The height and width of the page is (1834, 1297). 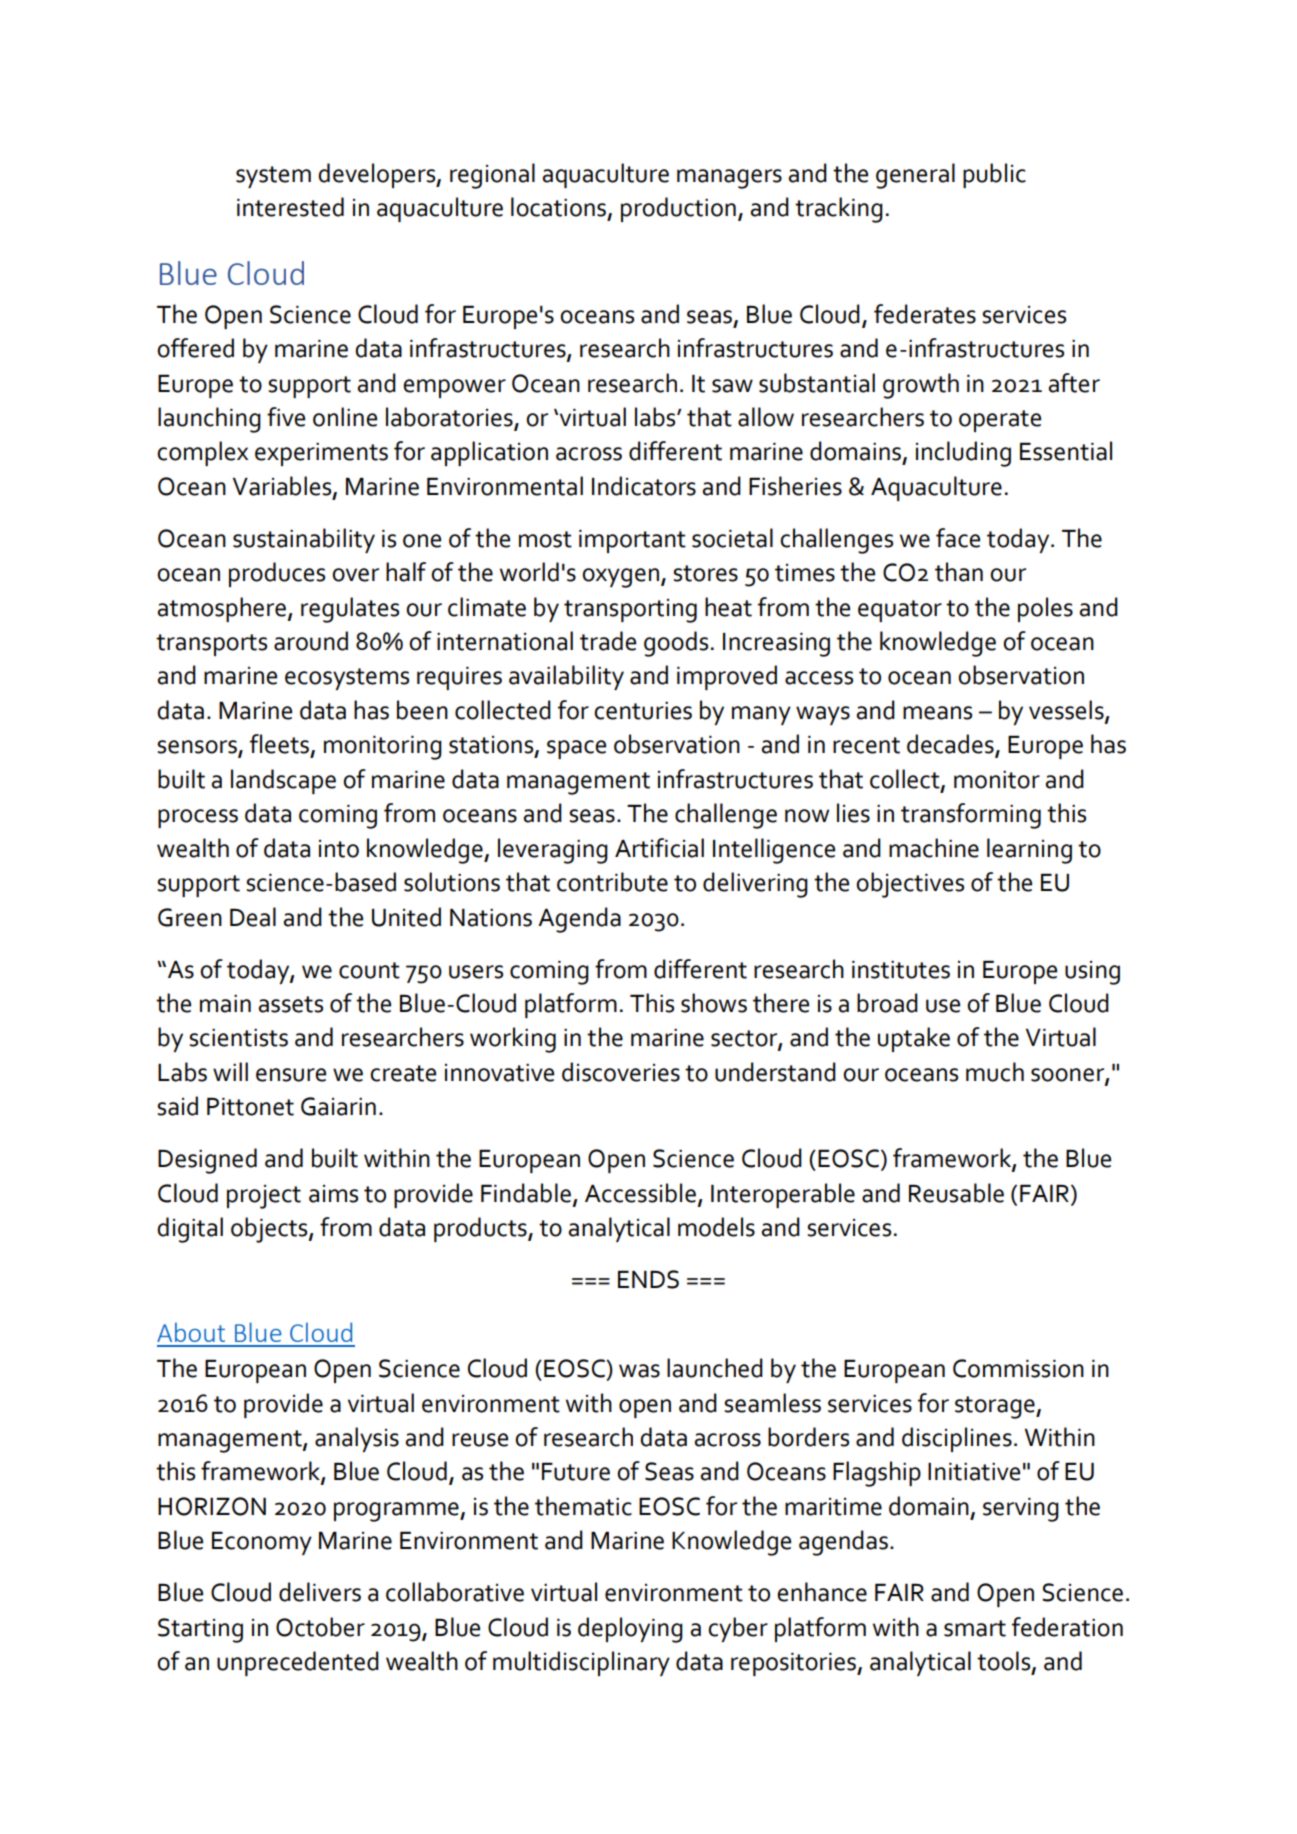 What do you see at coordinates (290, 207) in the page?
I see `interested` at bounding box center [290, 207].
